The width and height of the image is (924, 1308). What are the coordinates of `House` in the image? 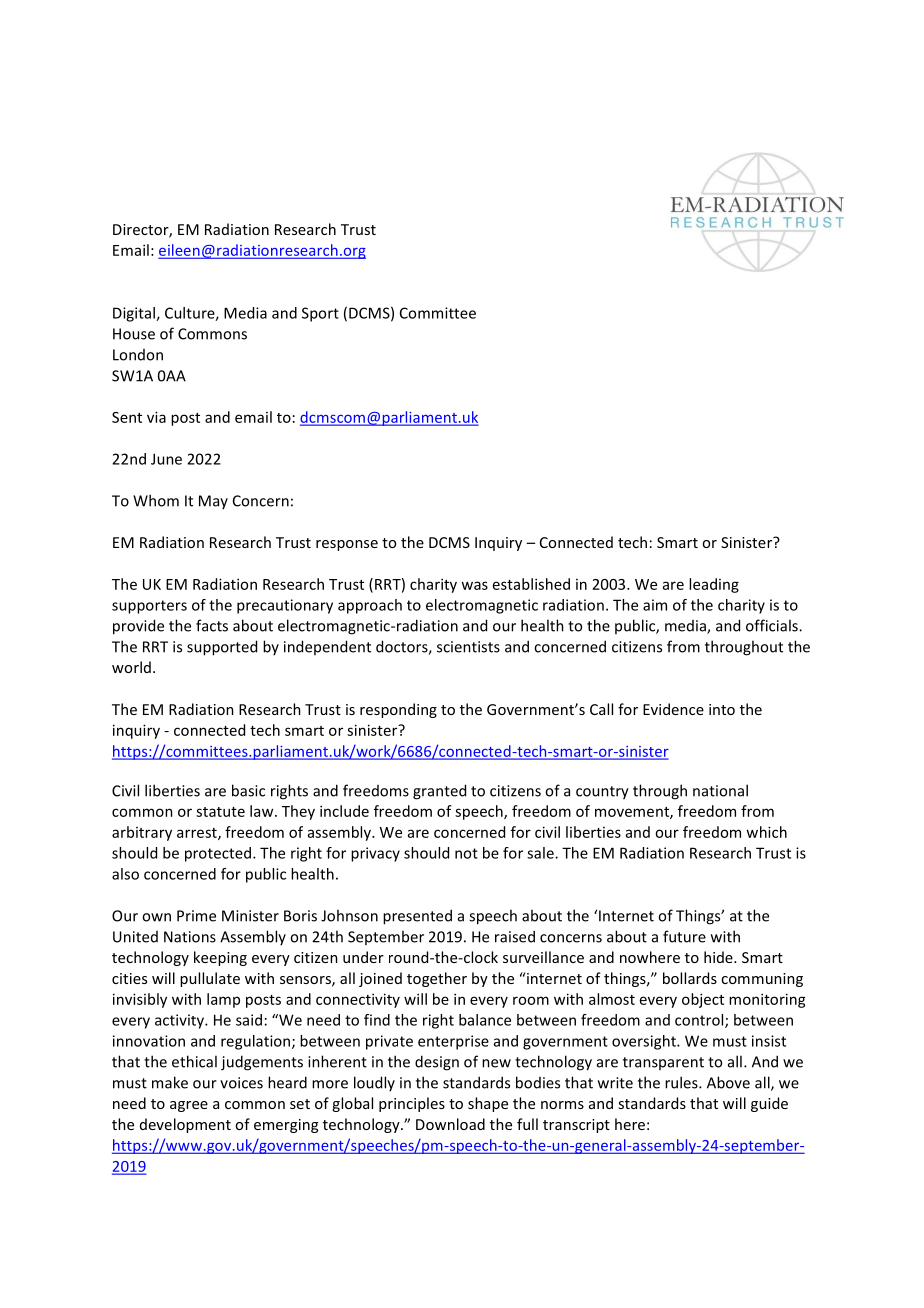 It's located at (134, 334).
